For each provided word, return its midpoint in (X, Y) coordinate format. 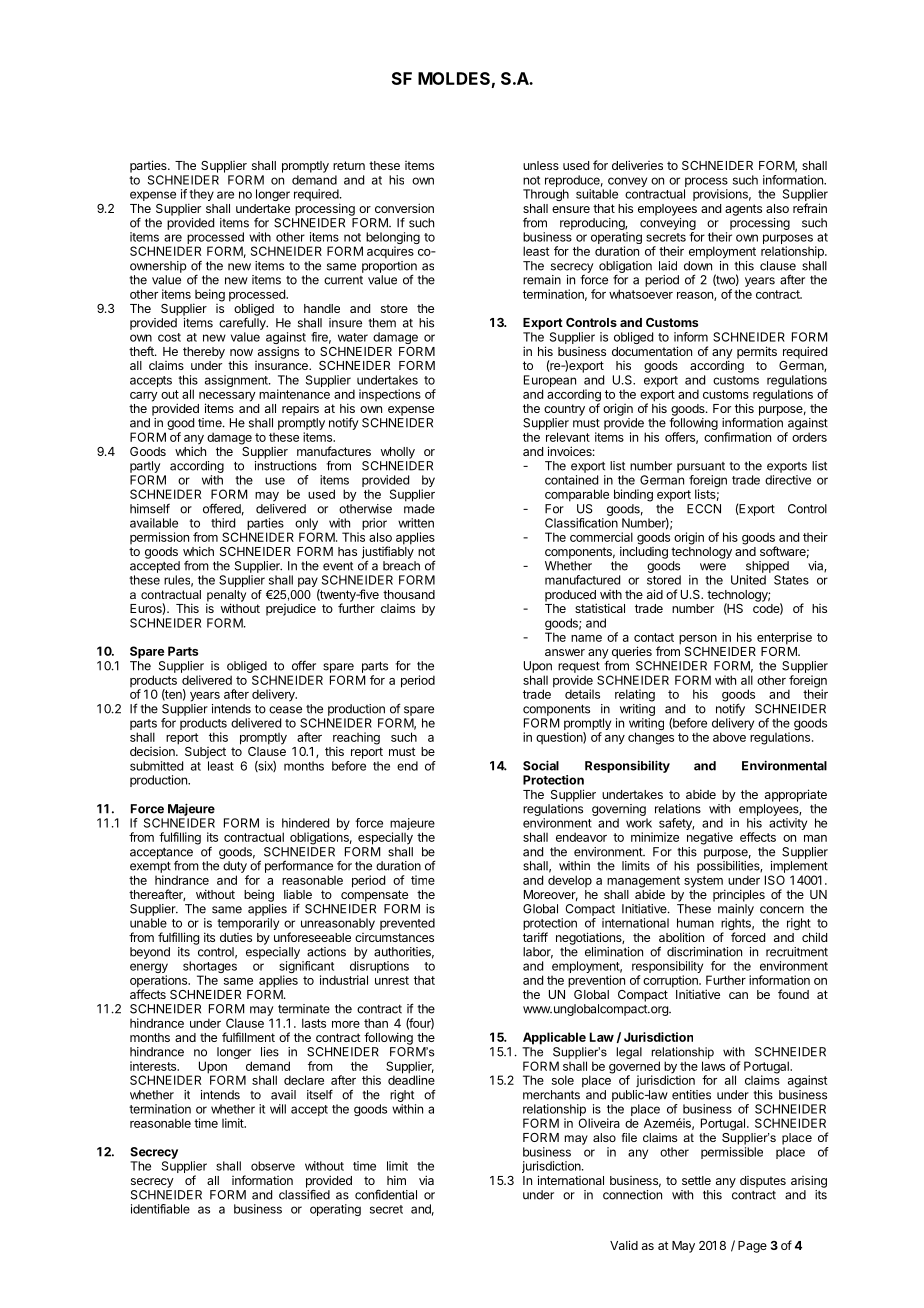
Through (546, 195)
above (729, 737)
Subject (205, 753)
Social (541, 765)
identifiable (160, 1209)
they (201, 196)
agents (743, 210)
